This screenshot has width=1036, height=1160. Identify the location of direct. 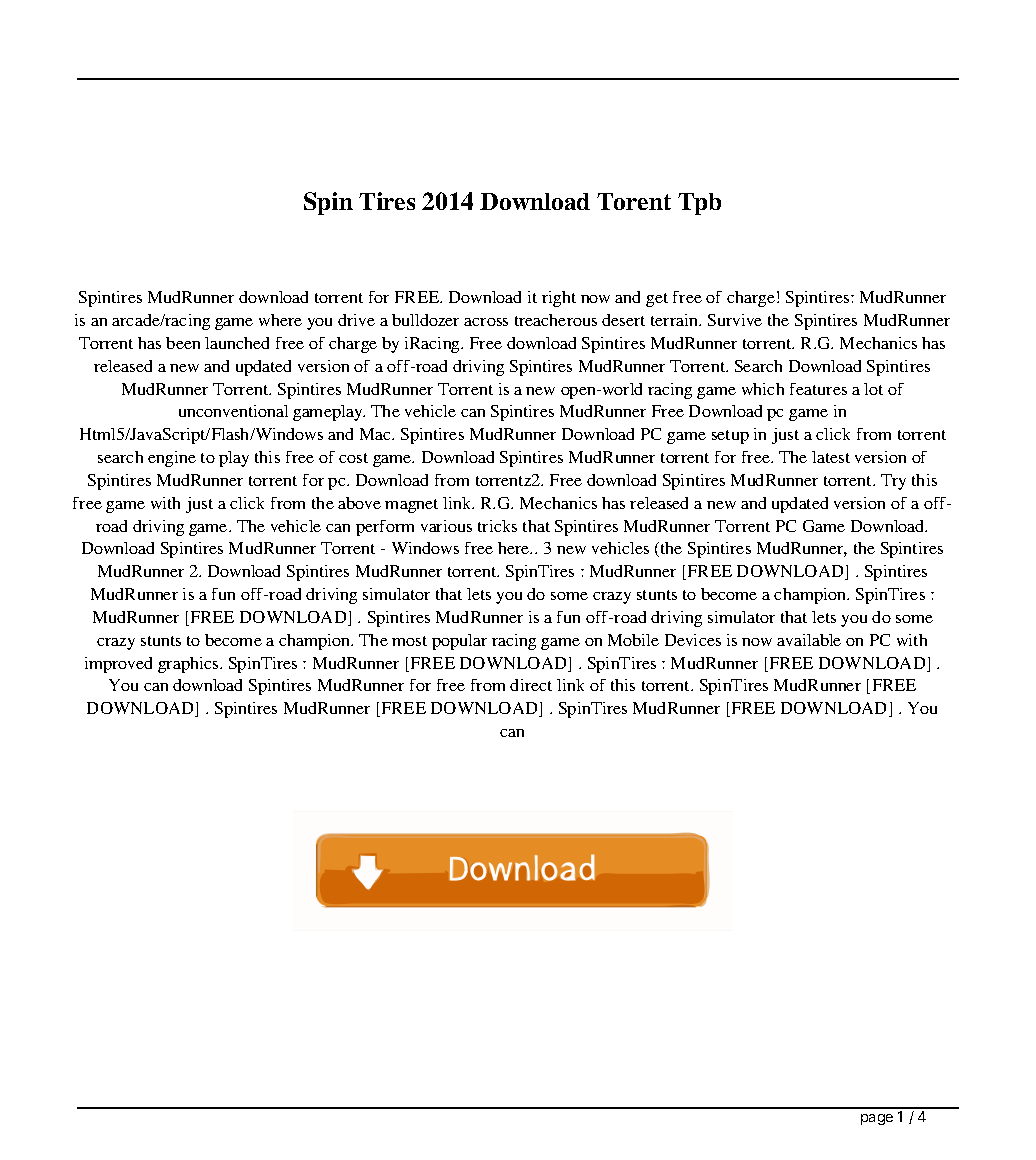
(531, 685).
